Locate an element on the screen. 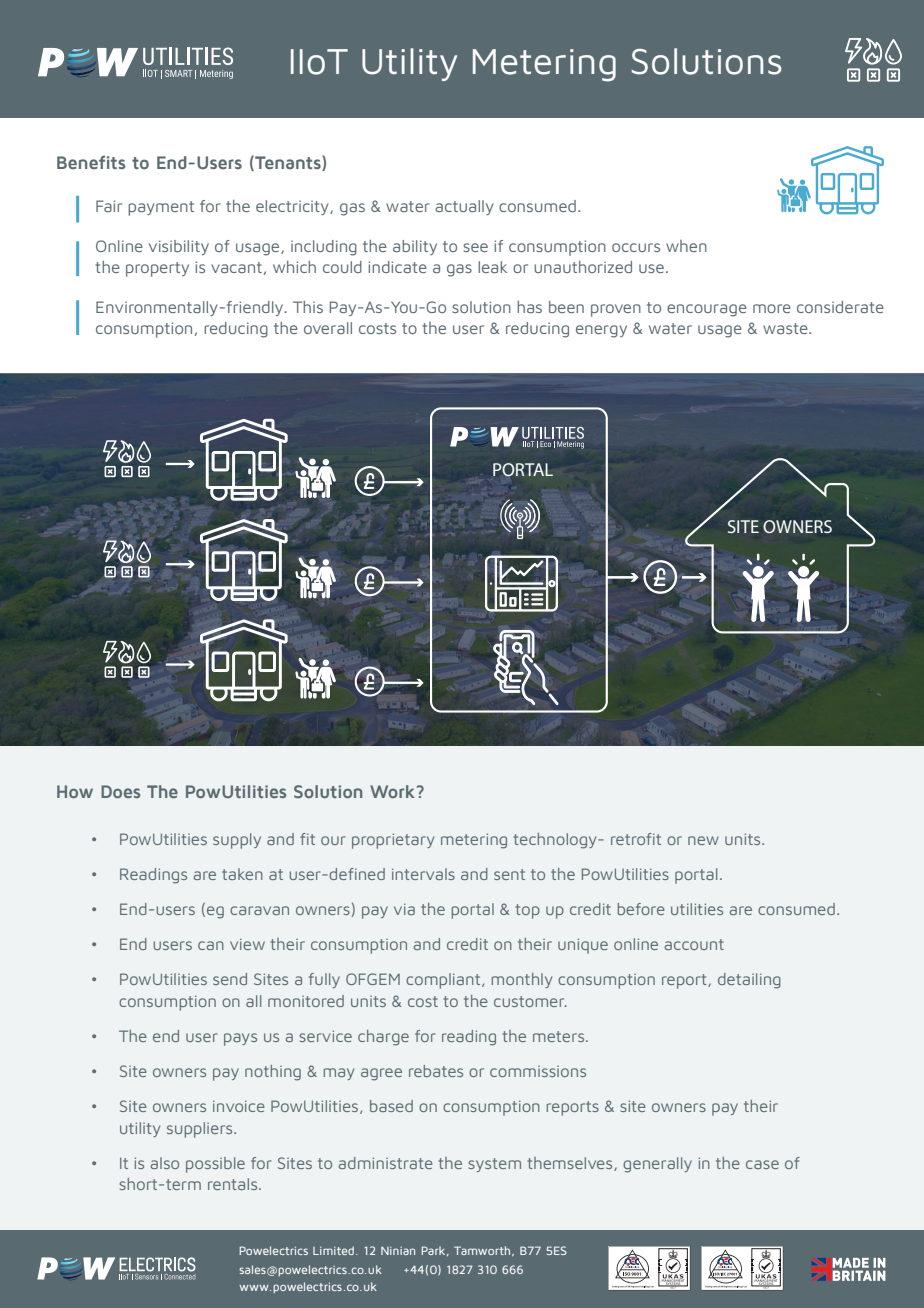 The image size is (924, 1308). intervals is located at coordinates (423, 874).
